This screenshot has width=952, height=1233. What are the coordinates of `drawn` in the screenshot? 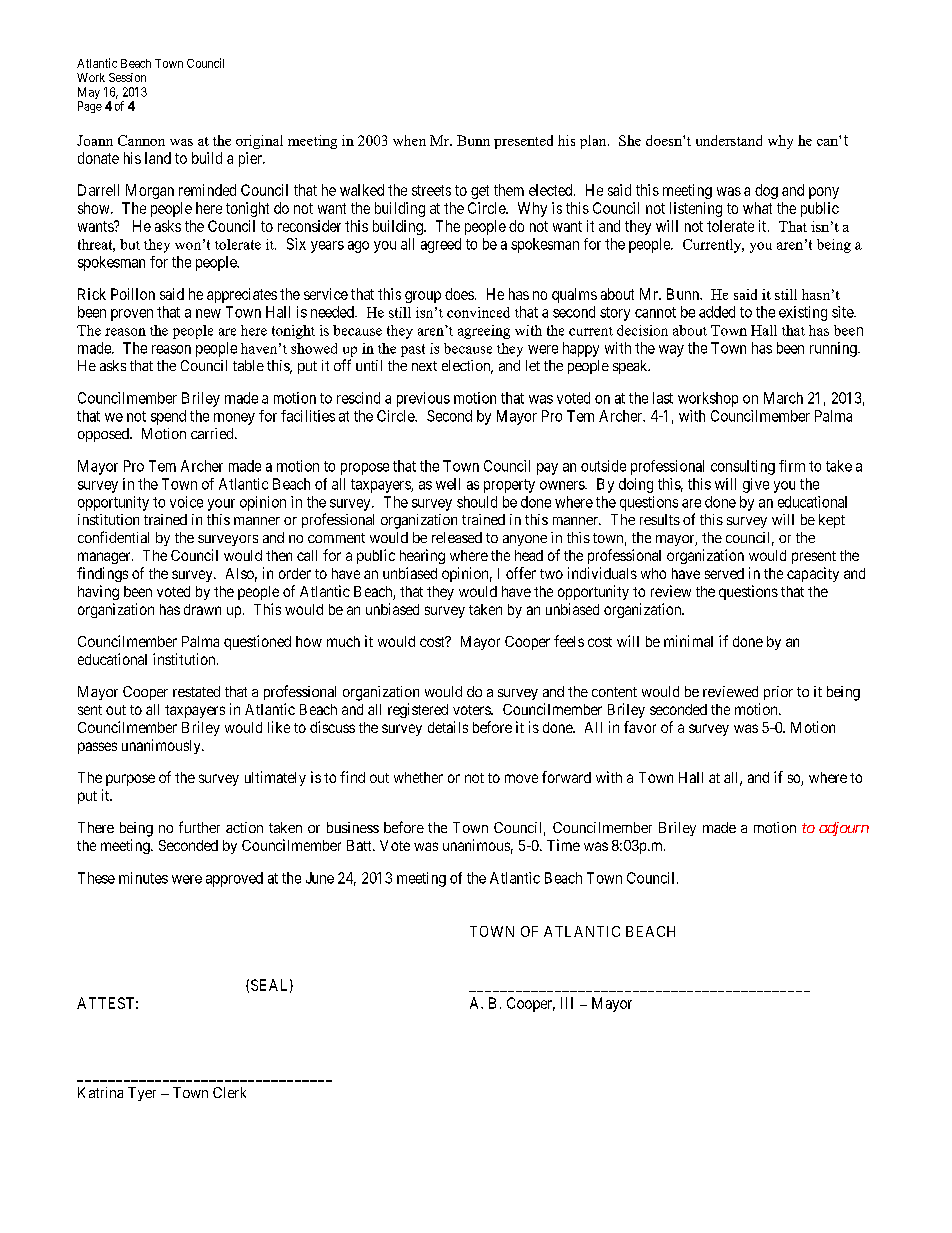 It's located at (202, 609).
